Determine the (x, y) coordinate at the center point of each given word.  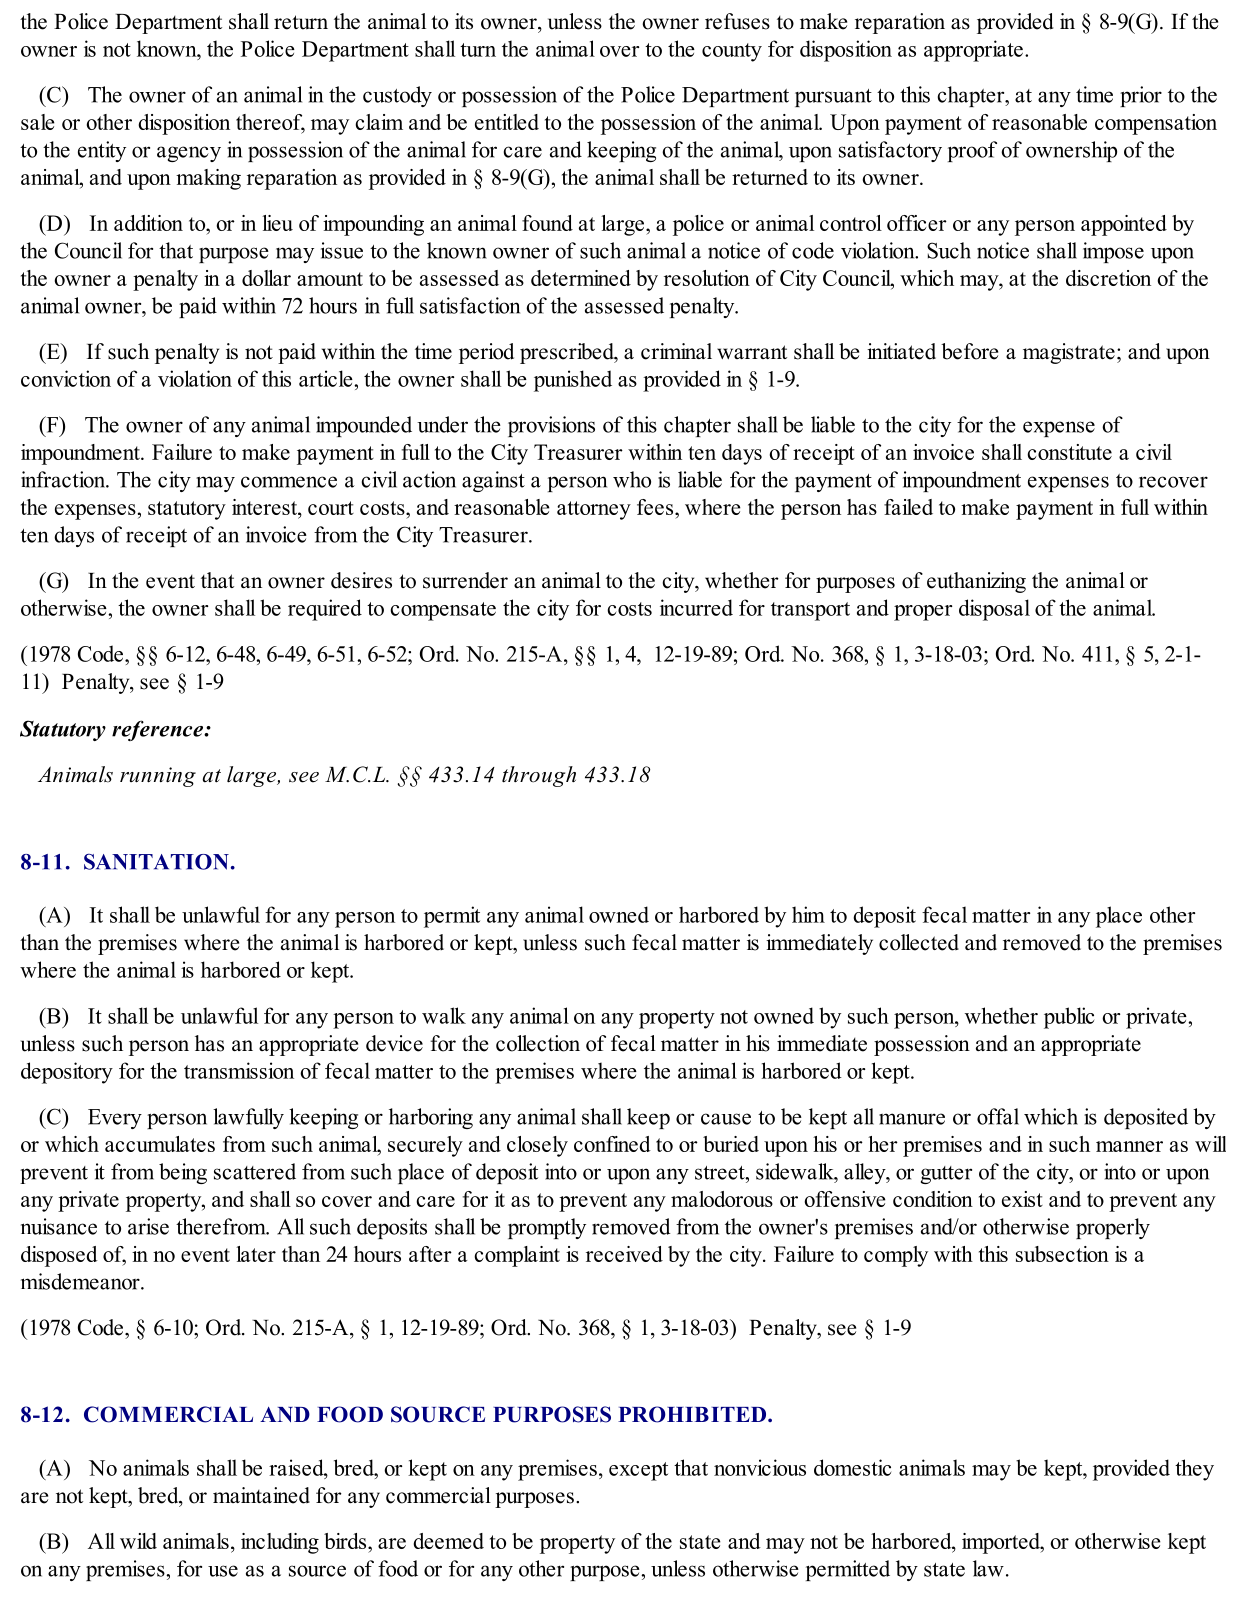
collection (538, 1043)
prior (1141, 96)
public (1069, 1018)
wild (138, 1541)
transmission (239, 1070)
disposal (994, 610)
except (638, 1471)
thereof (270, 123)
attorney (594, 510)
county (732, 52)
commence (289, 482)
